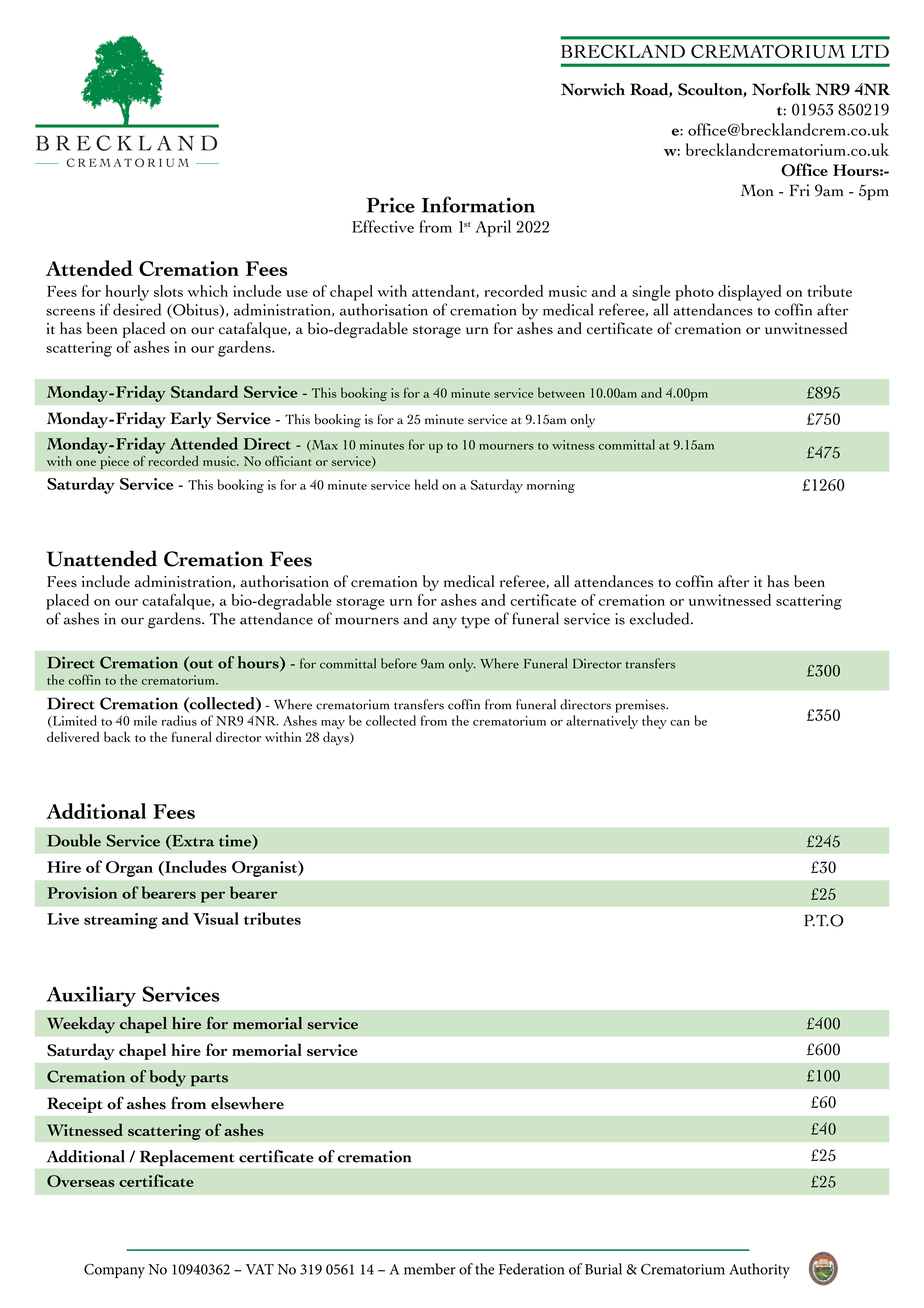 This screenshot has height=1308, width=924. I want to click on Norwich, so click(593, 89).
